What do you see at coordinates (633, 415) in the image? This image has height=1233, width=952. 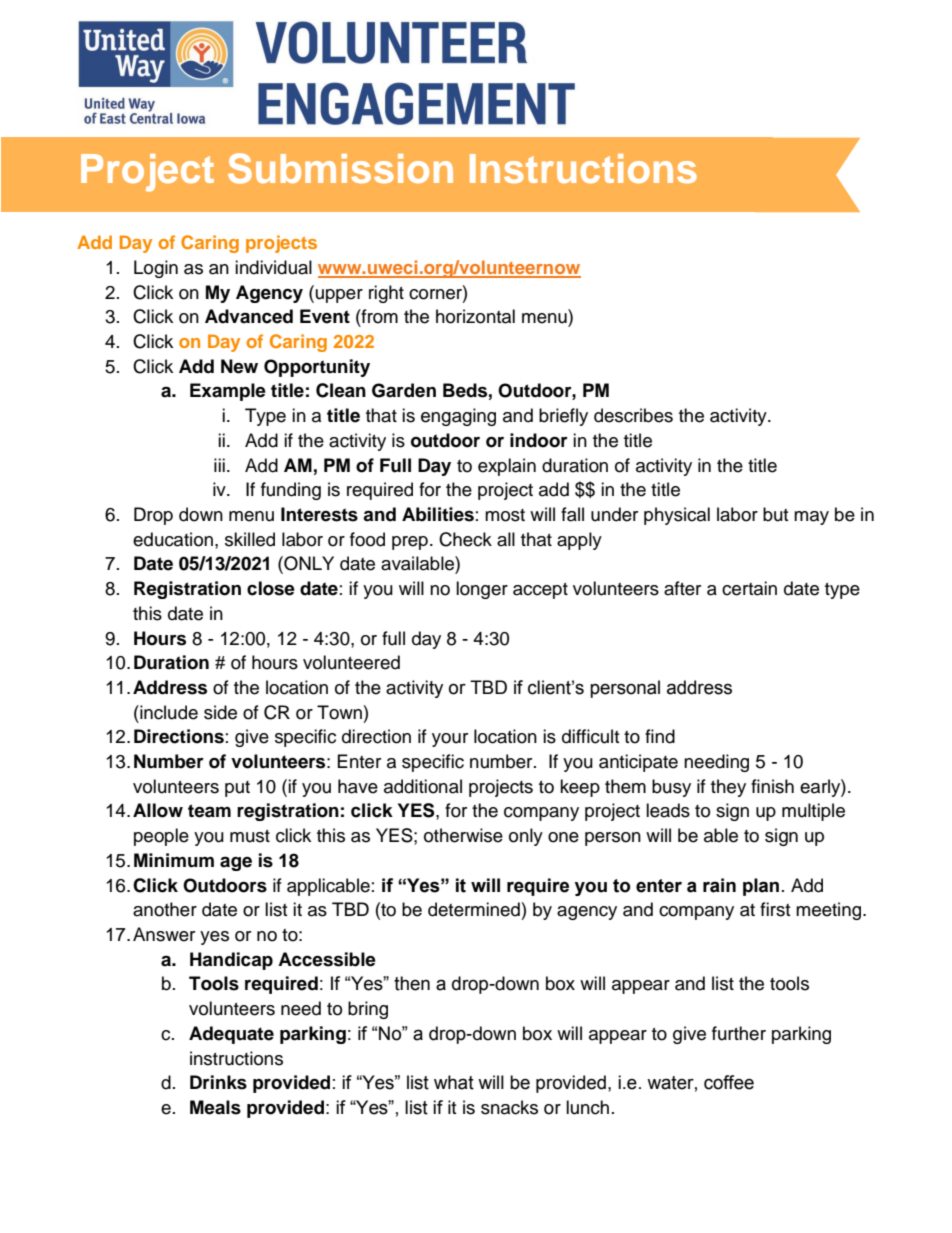 I see `describes` at bounding box center [633, 415].
